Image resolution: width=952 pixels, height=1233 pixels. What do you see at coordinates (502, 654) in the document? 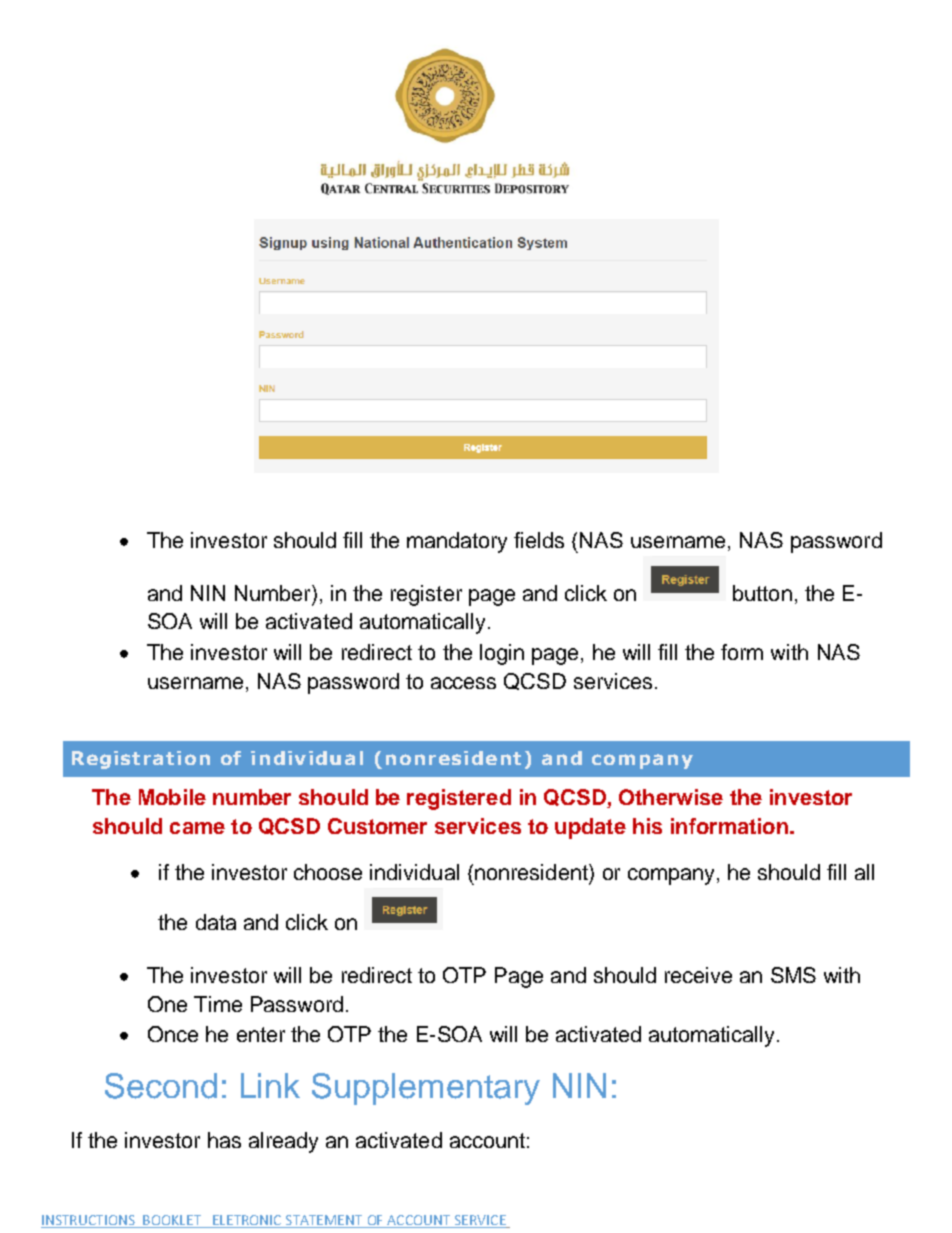
I see `login` at bounding box center [502, 654].
